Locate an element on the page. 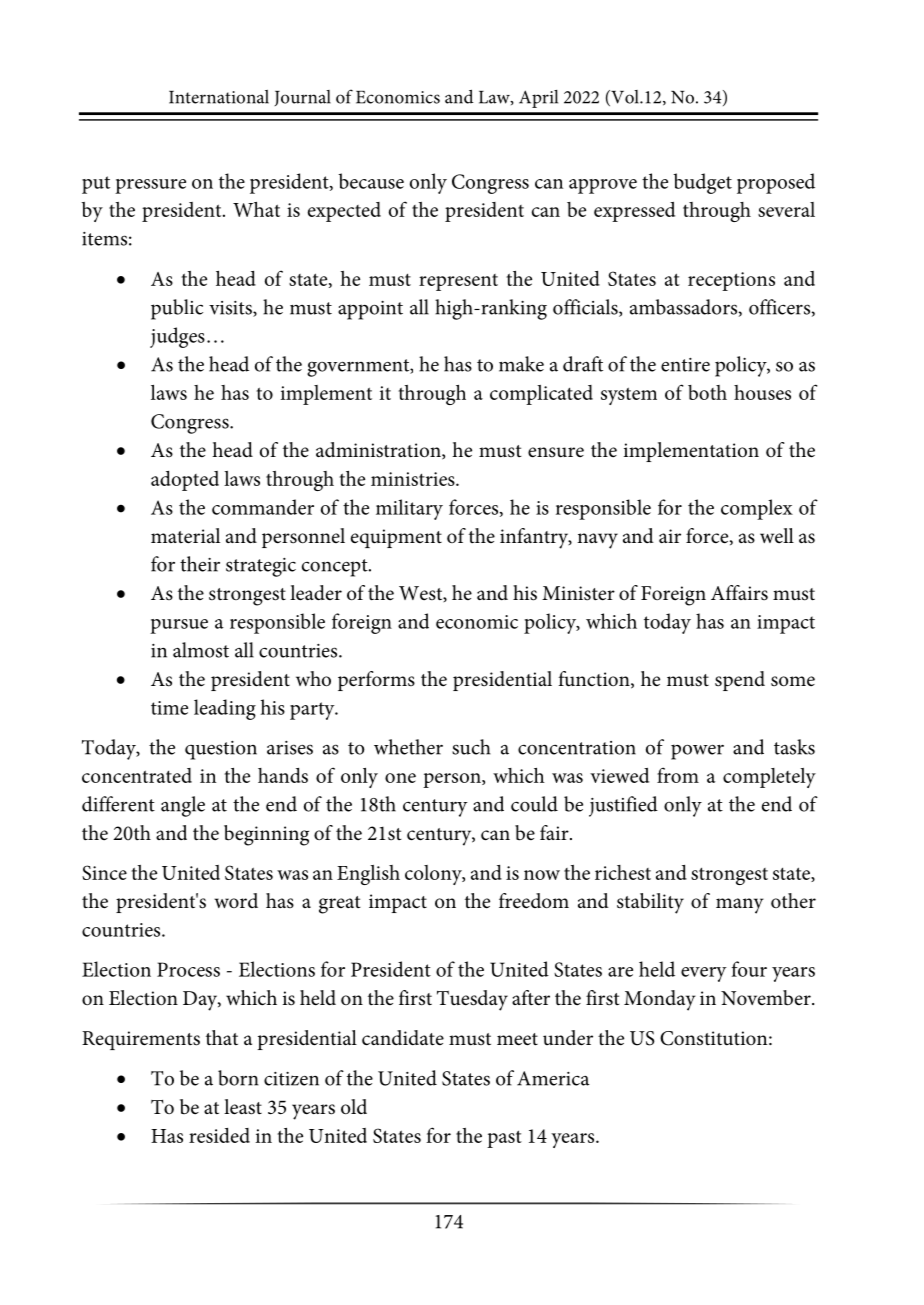  judges is located at coordinates (177, 337).
